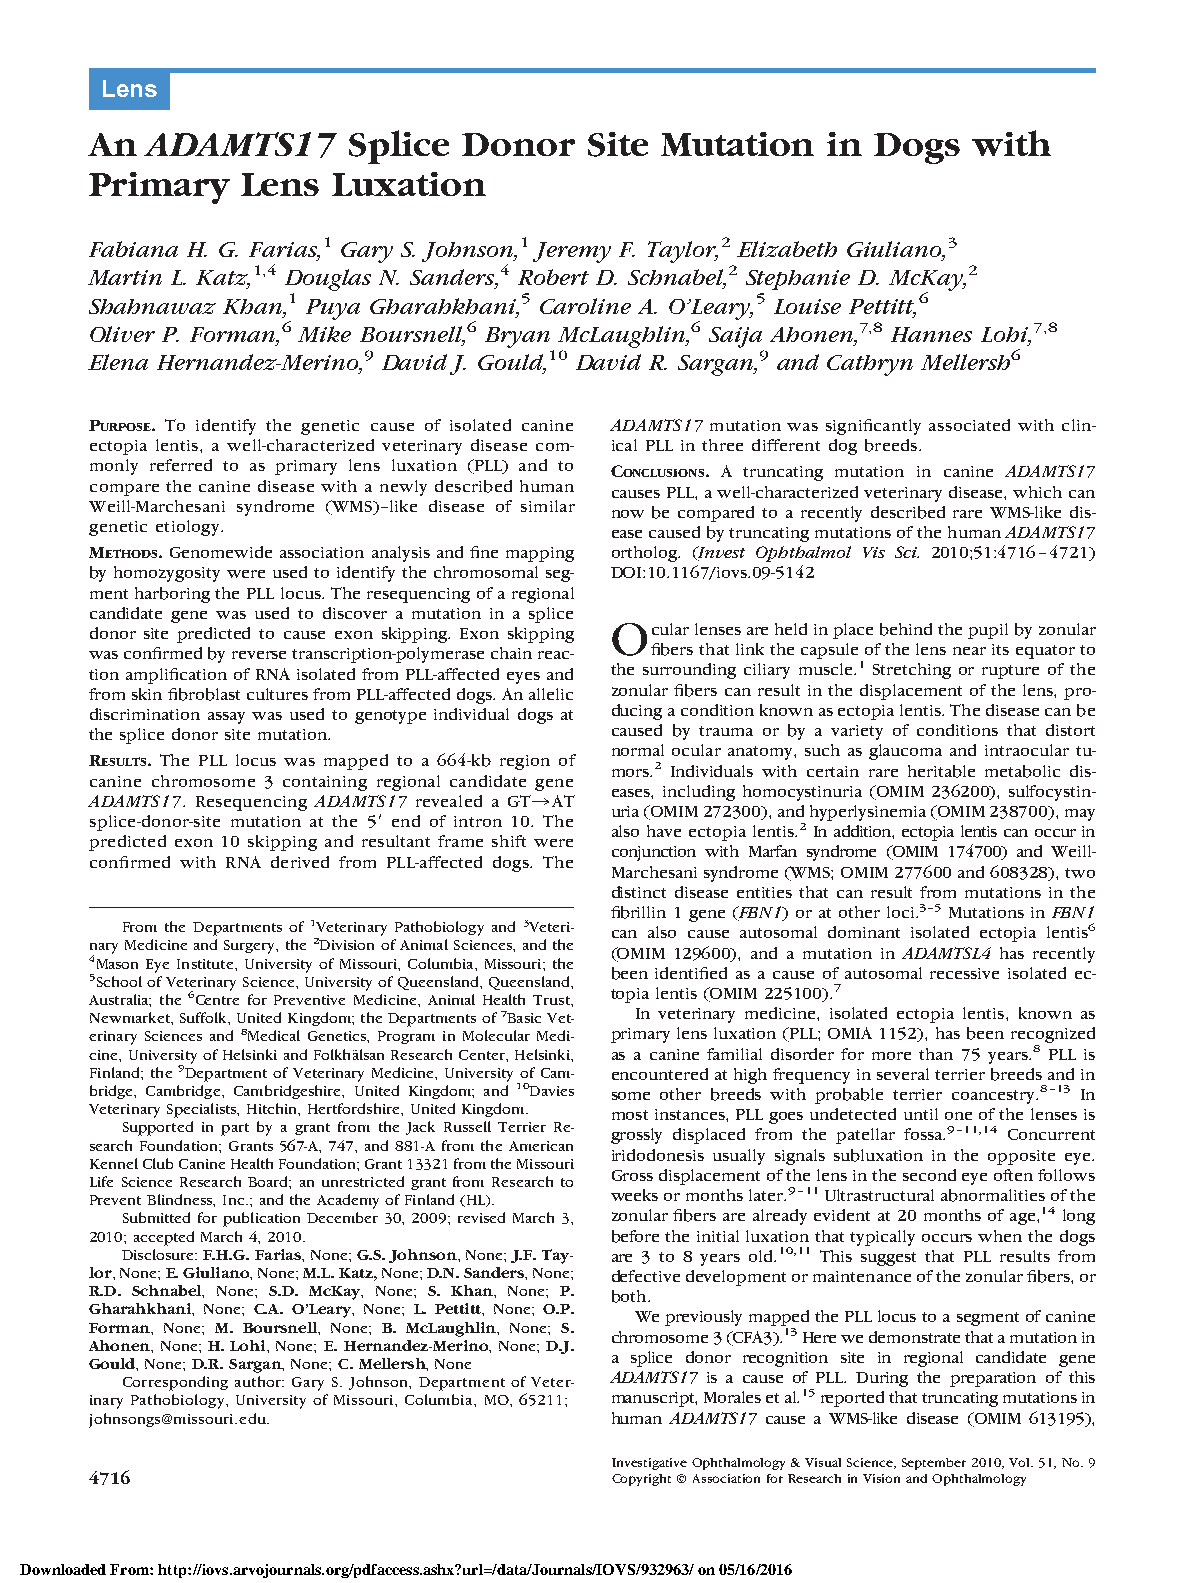 Image resolution: width=1182 pixels, height=1583 pixels. What do you see at coordinates (639, 892) in the image?
I see `distinct` at bounding box center [639, 892].
